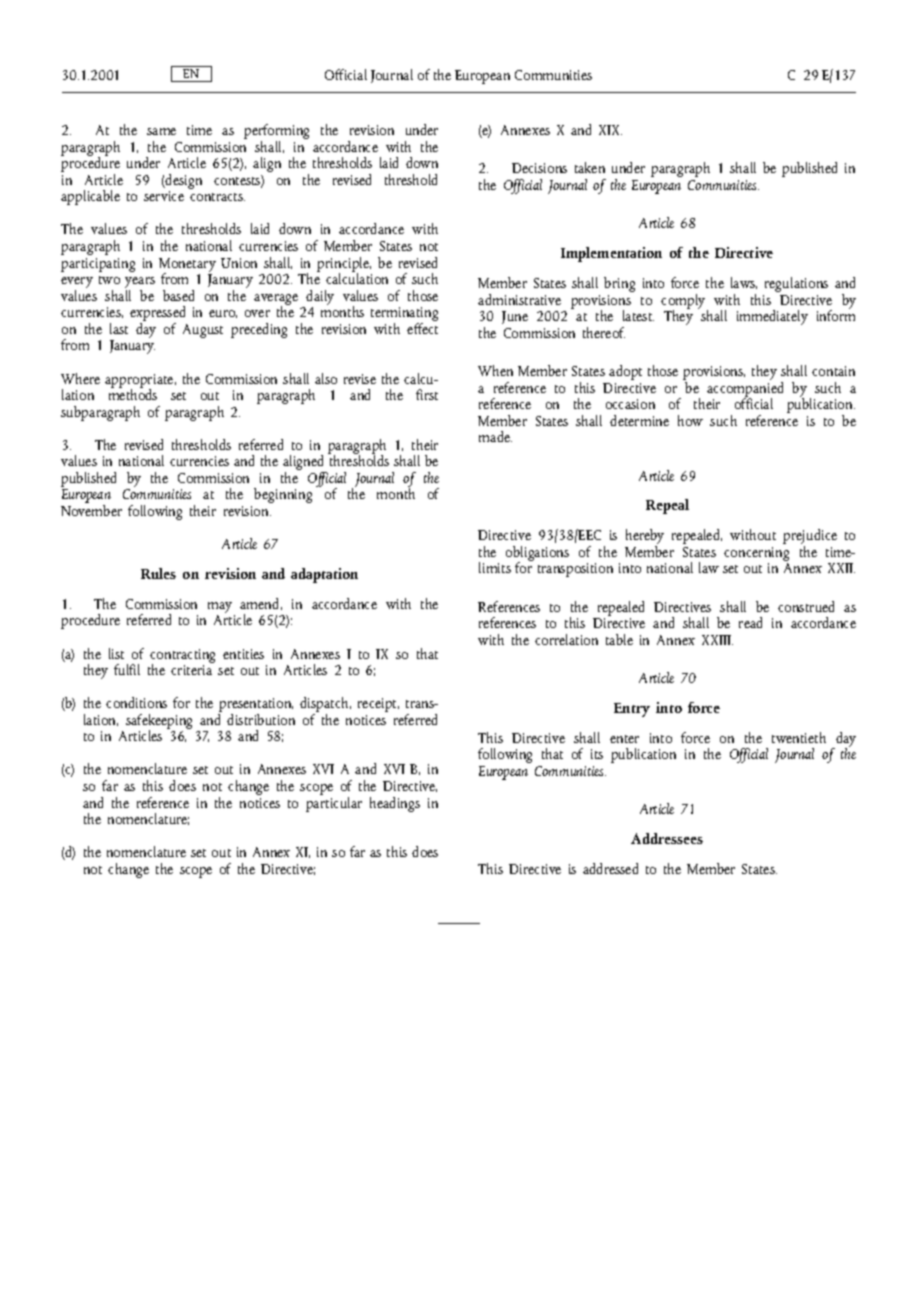 This document has height=1308, width=924. Describe the element at coordinates (539, 168) in the document. I see `Decisions` at that location.
